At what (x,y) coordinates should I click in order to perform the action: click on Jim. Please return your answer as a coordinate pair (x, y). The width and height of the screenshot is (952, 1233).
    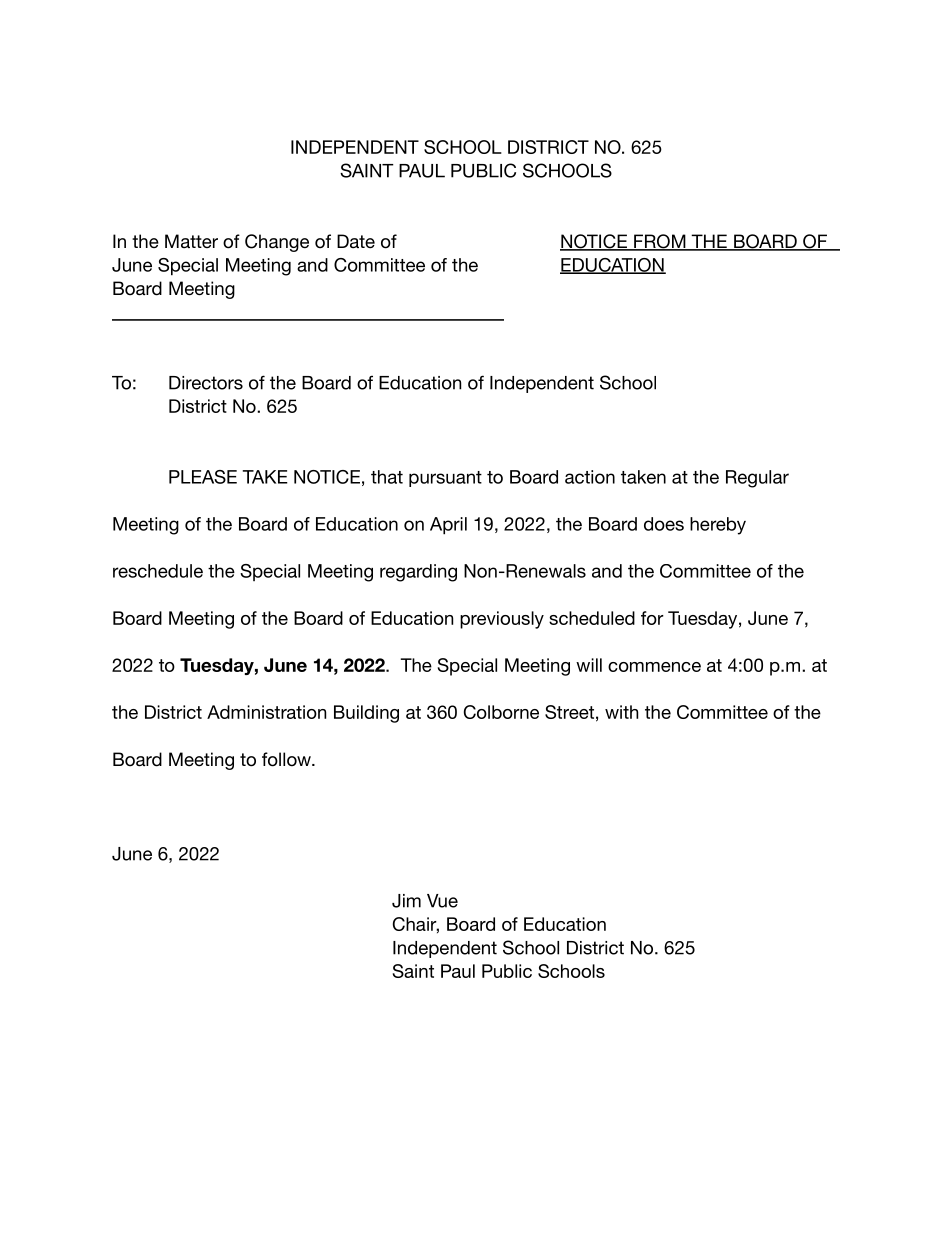
    Looking at the image, I should click on (406, 901).
